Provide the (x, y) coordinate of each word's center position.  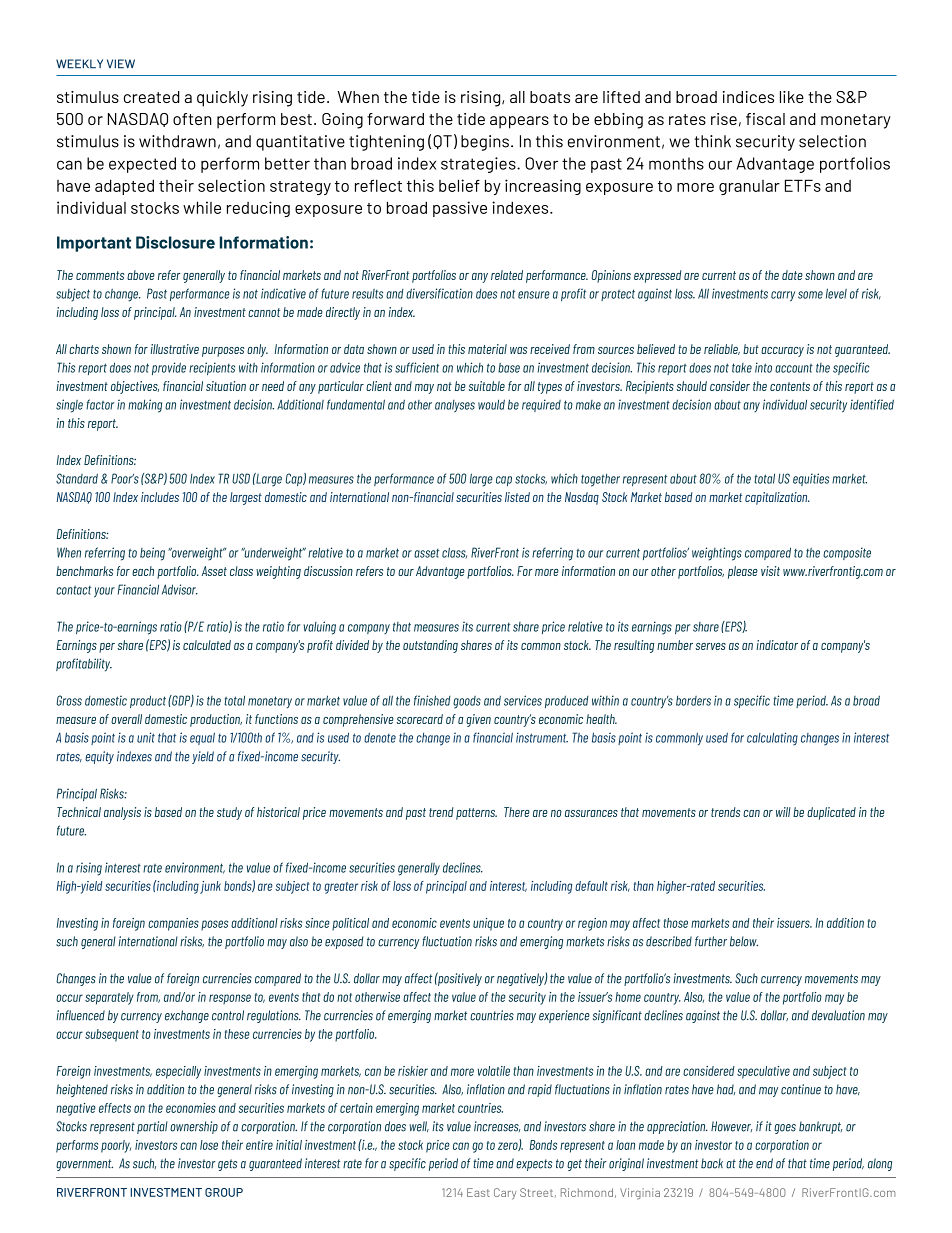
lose (209, 1145)
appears (519, 122)
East (478, 1192)
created (152, 97)
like (792, 97)
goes (785, 1129)
